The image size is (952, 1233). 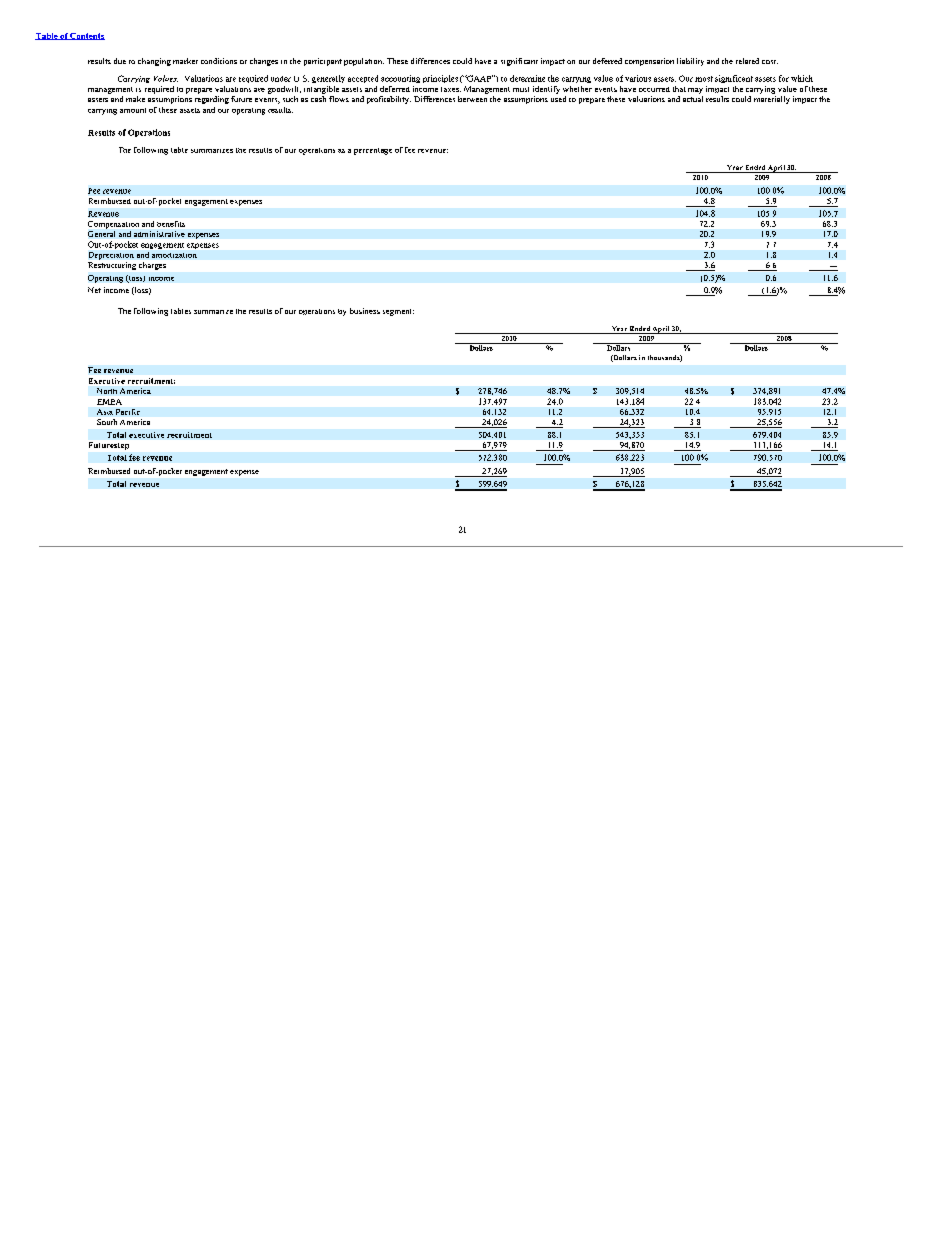 I want to click on market, so click(x=185, y=61).
